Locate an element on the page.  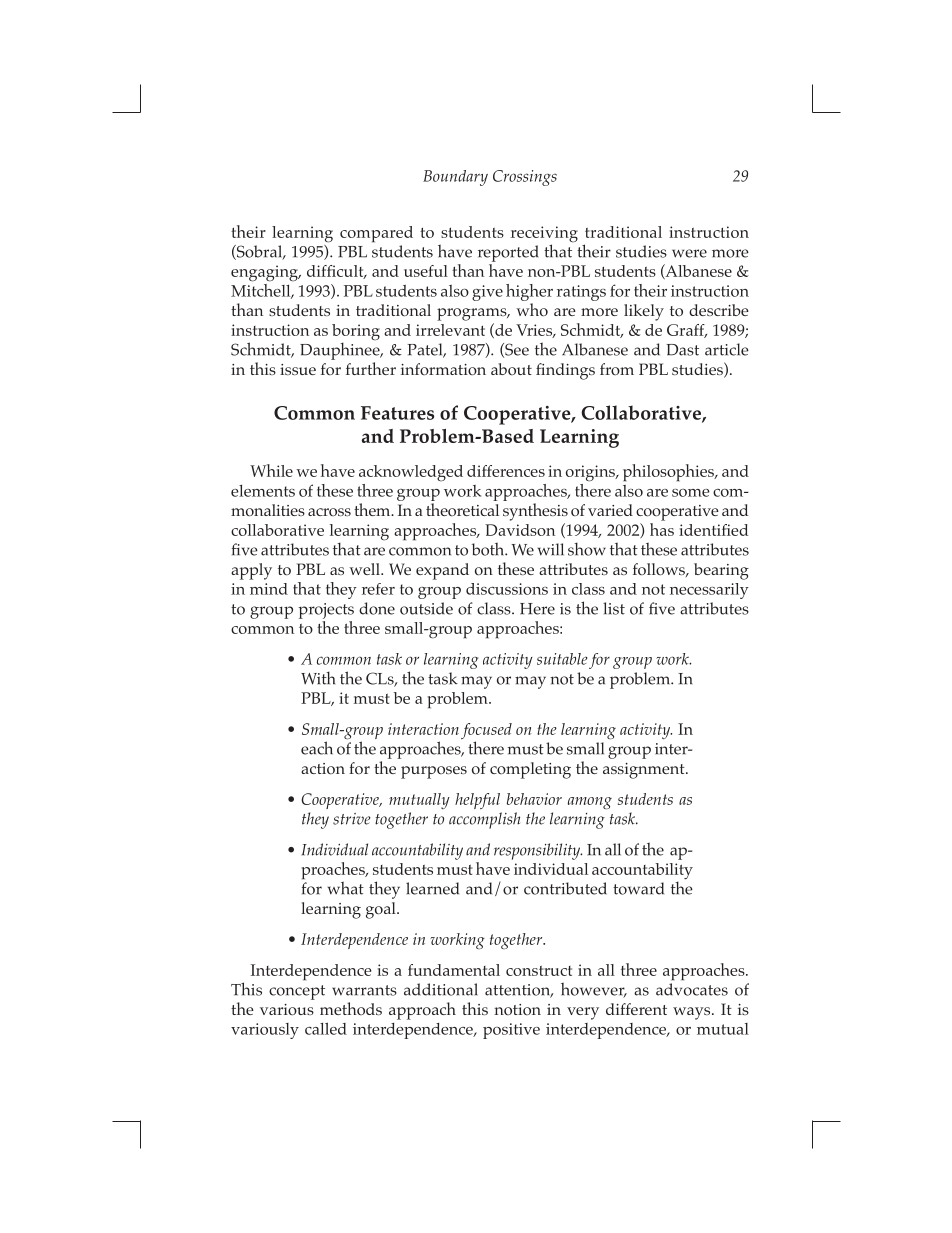
helpful is located at coordinates (477, 801).
